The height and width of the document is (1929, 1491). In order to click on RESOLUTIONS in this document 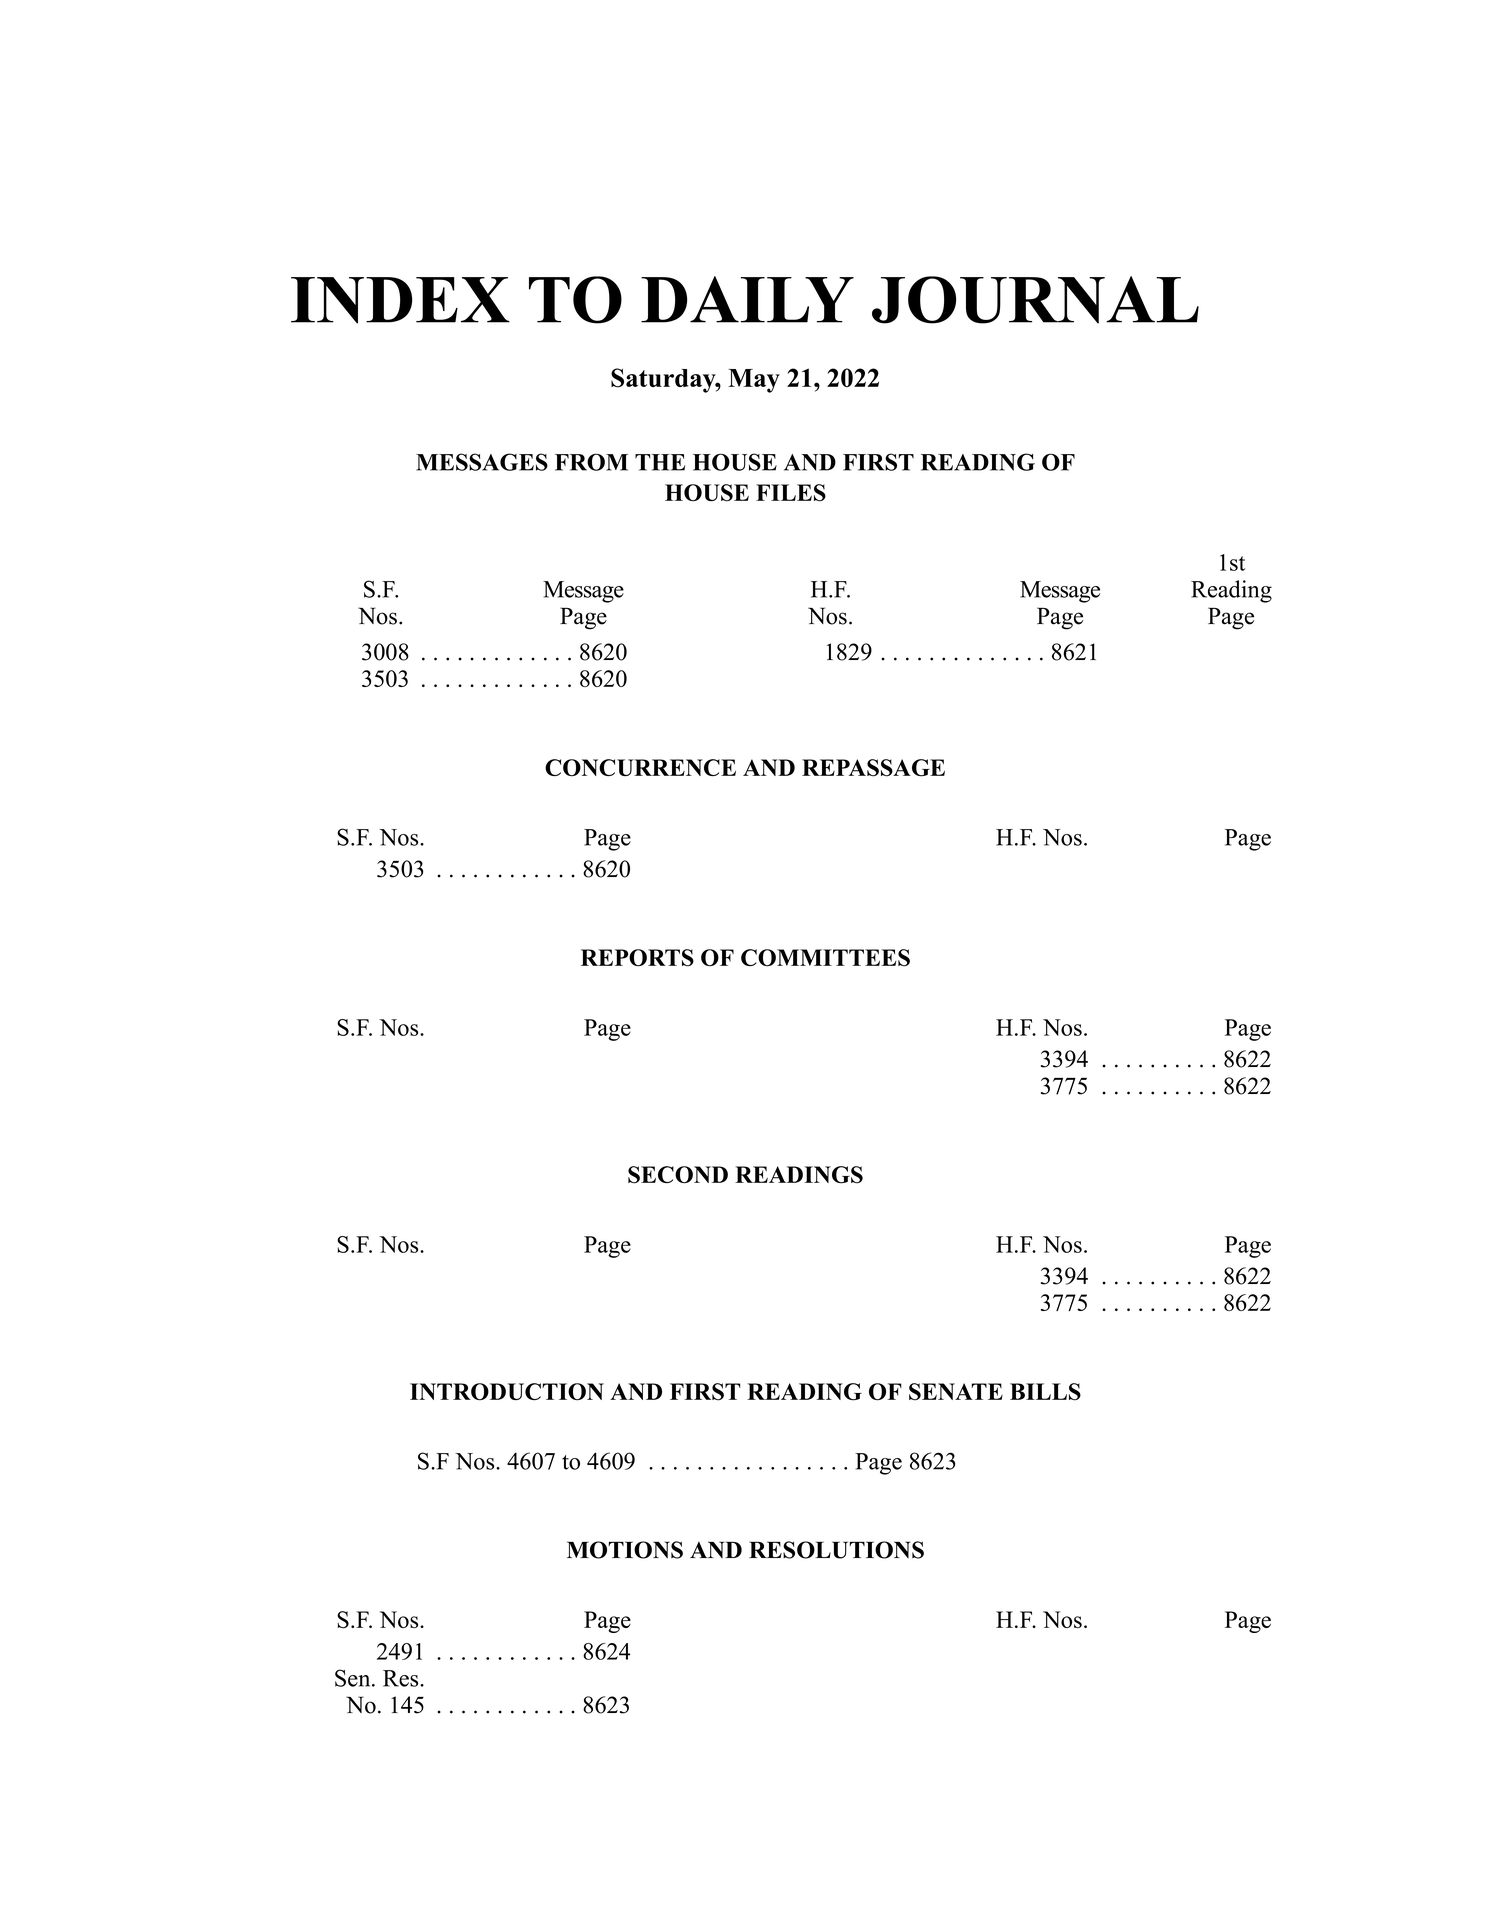, I will do `click(836, 1550)`.
